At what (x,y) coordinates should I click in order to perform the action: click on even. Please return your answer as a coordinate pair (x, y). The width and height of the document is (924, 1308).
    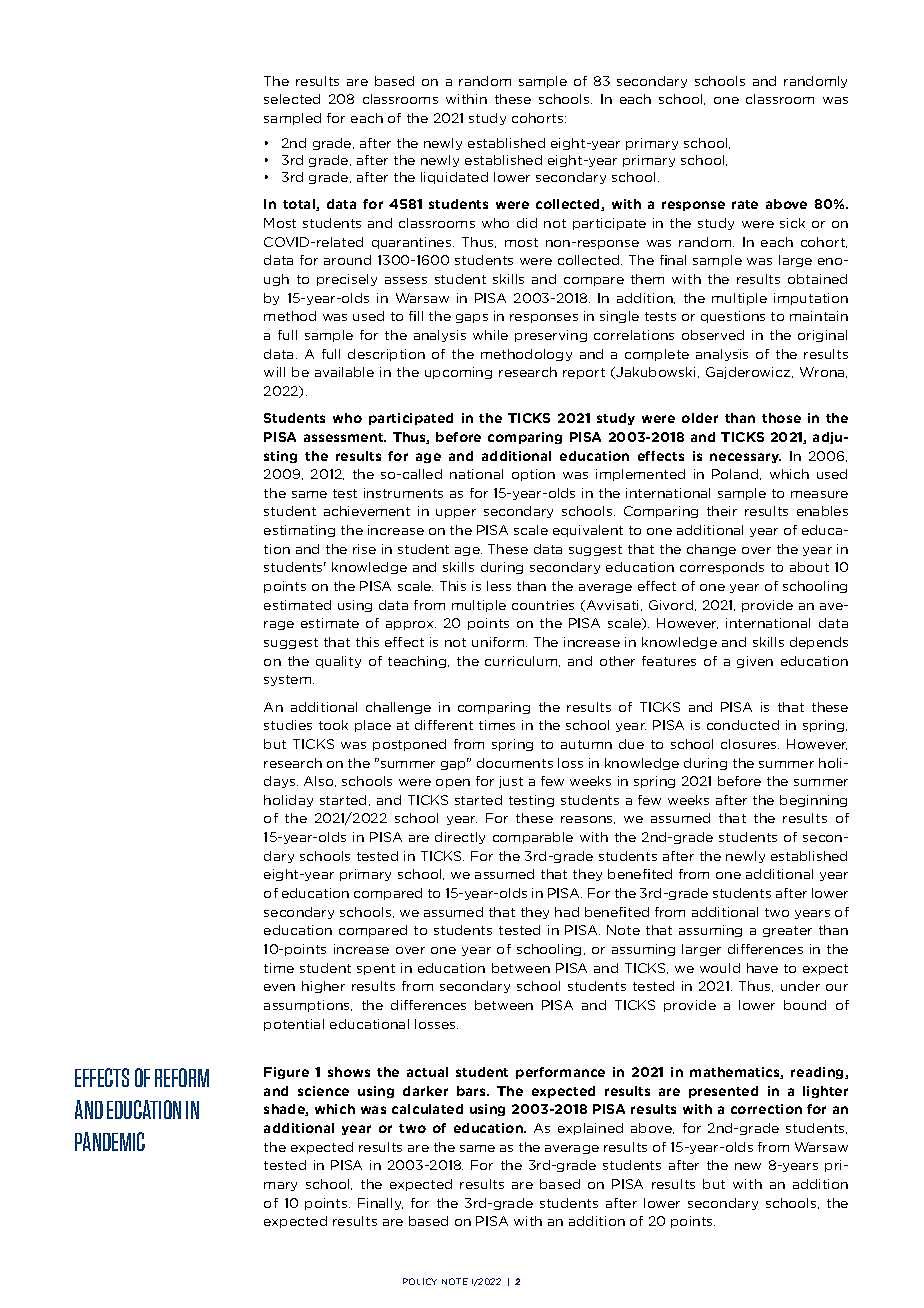
    Looking at the image, I should click on (279, 987).
